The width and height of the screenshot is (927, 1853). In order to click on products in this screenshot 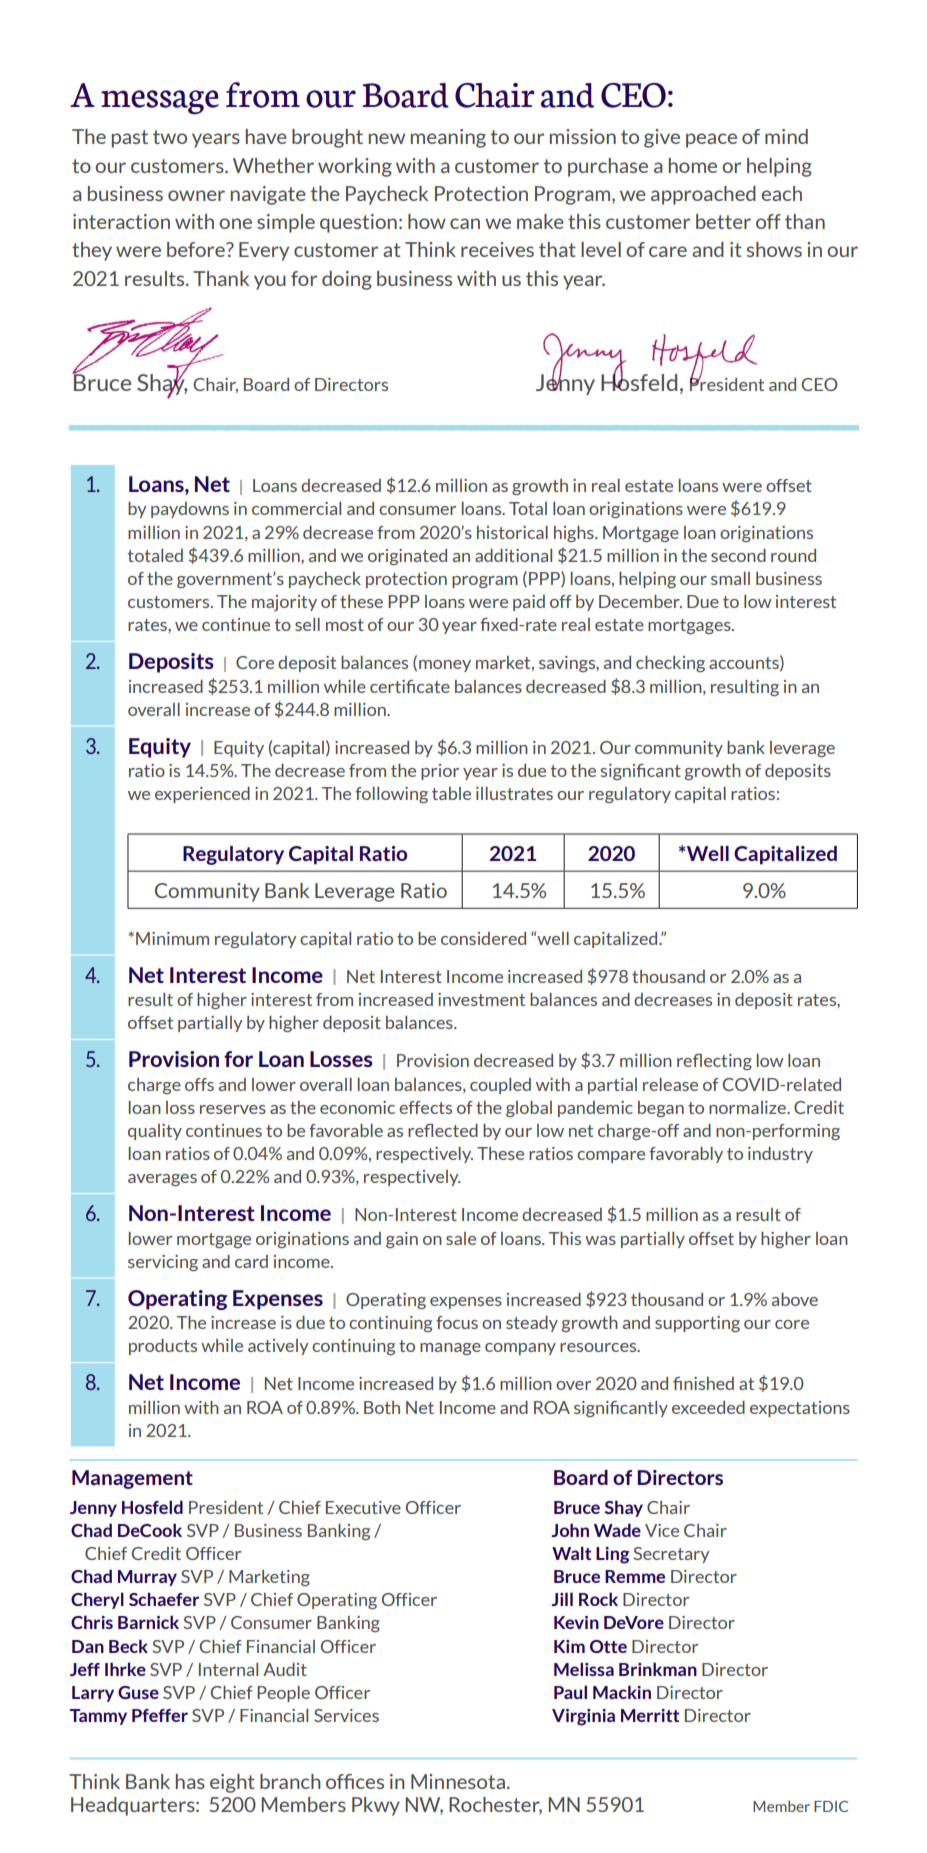, I will do `click(163, 1347)`.
